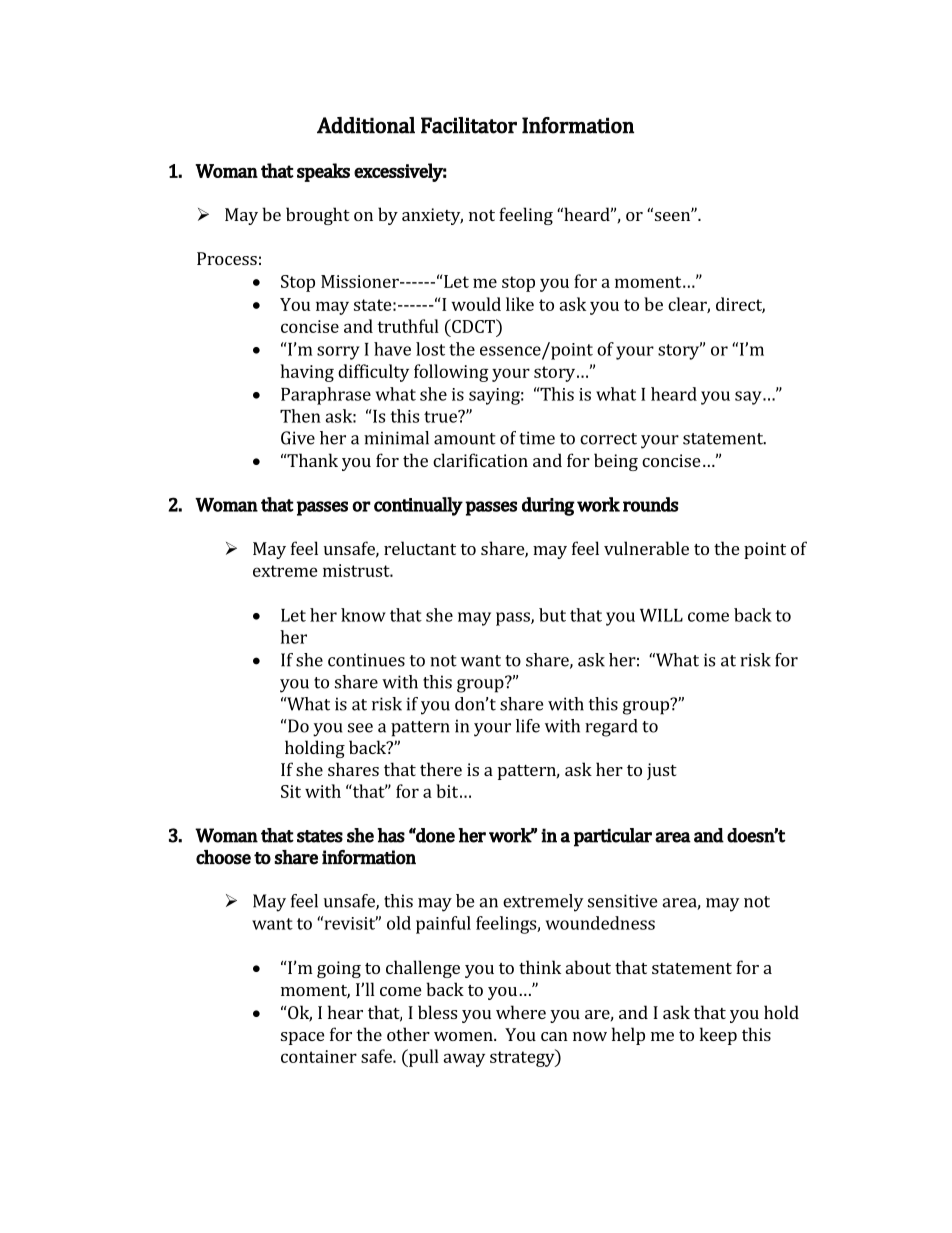 Image resolution: width=952 pixels, height=1233 pixels. Describe the element at coordinates (323, 172) in the document. I see `speaks` at that location.
